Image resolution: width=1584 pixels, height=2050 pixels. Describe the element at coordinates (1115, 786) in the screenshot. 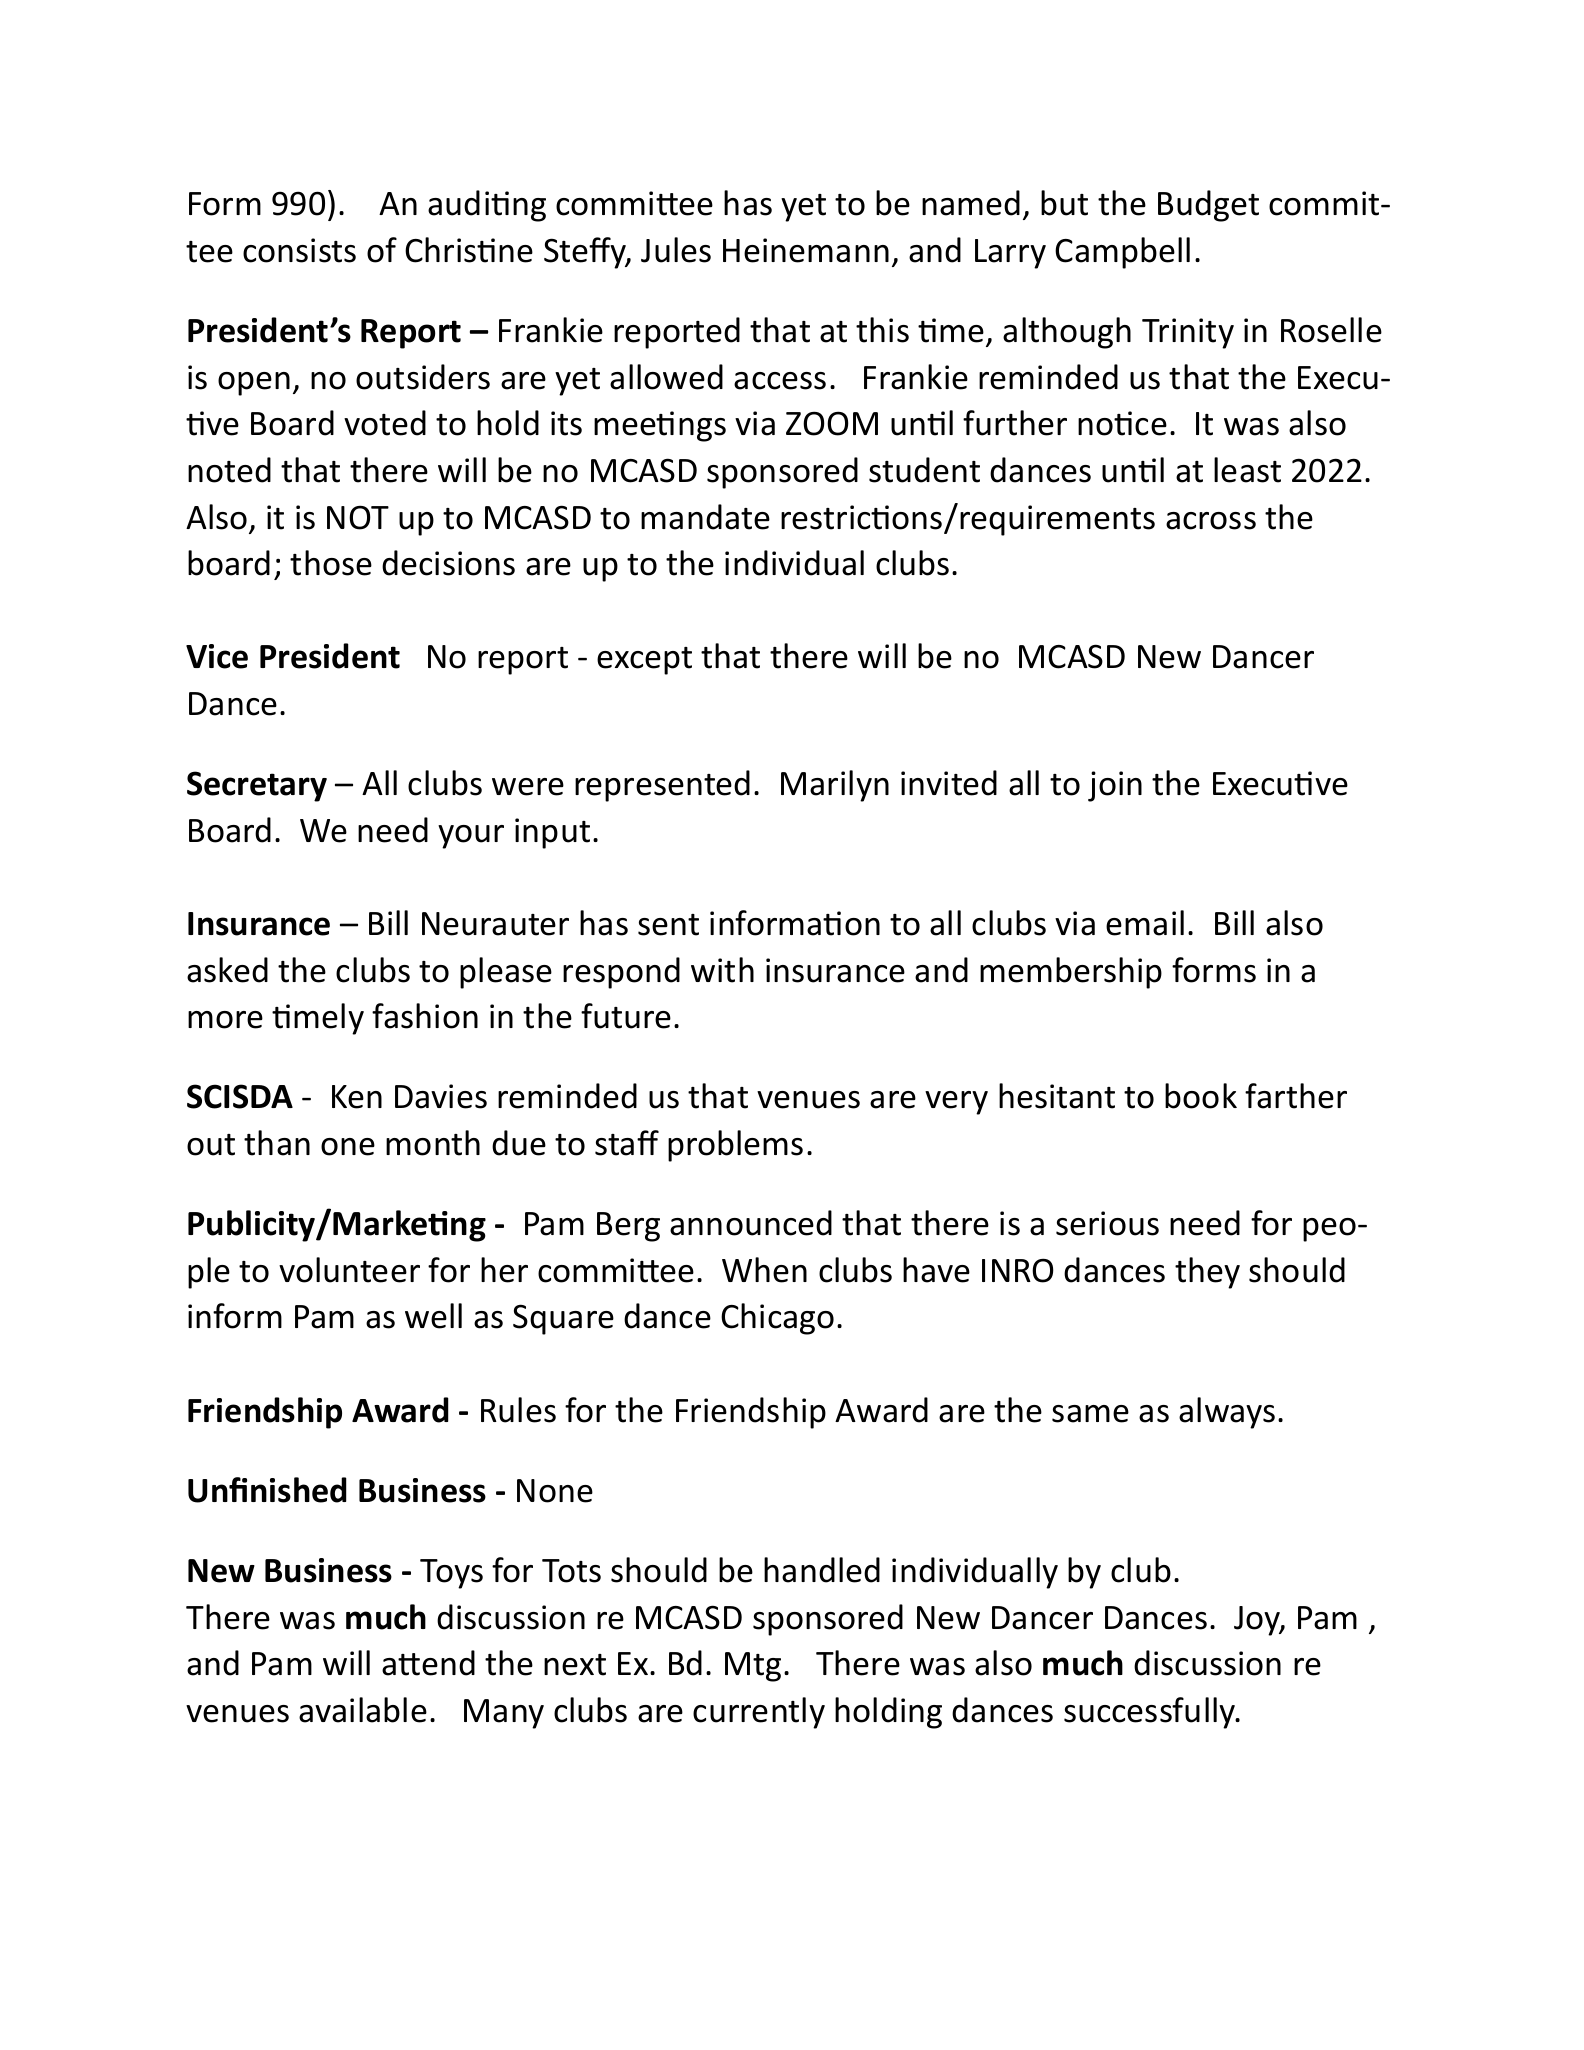

I see `join` at that location.
